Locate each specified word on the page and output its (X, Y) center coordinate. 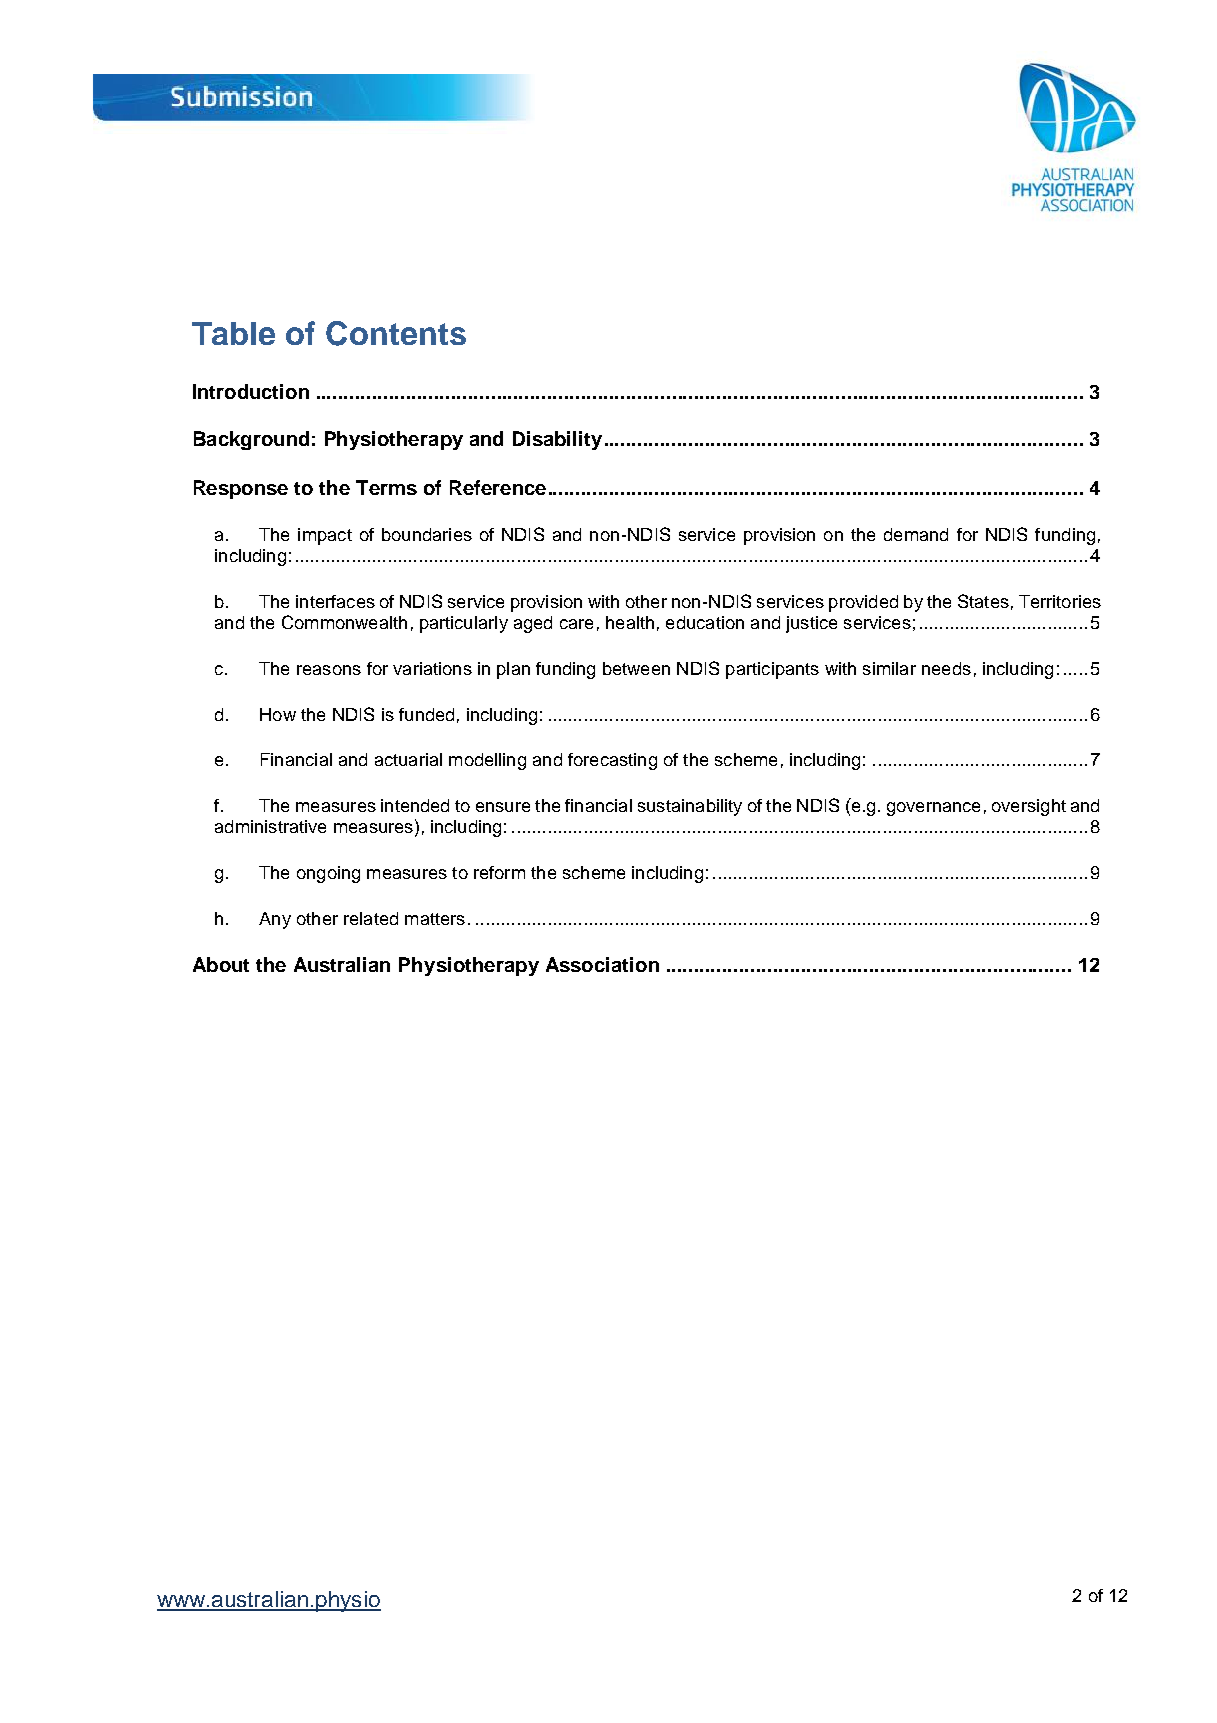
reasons (329, 670)
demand (916, 534)
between (636, 668)
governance (933, 809)
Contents (396, 333)
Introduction (251, 391)
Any (275, 920)
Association (602, 964)
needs (946, 668)
